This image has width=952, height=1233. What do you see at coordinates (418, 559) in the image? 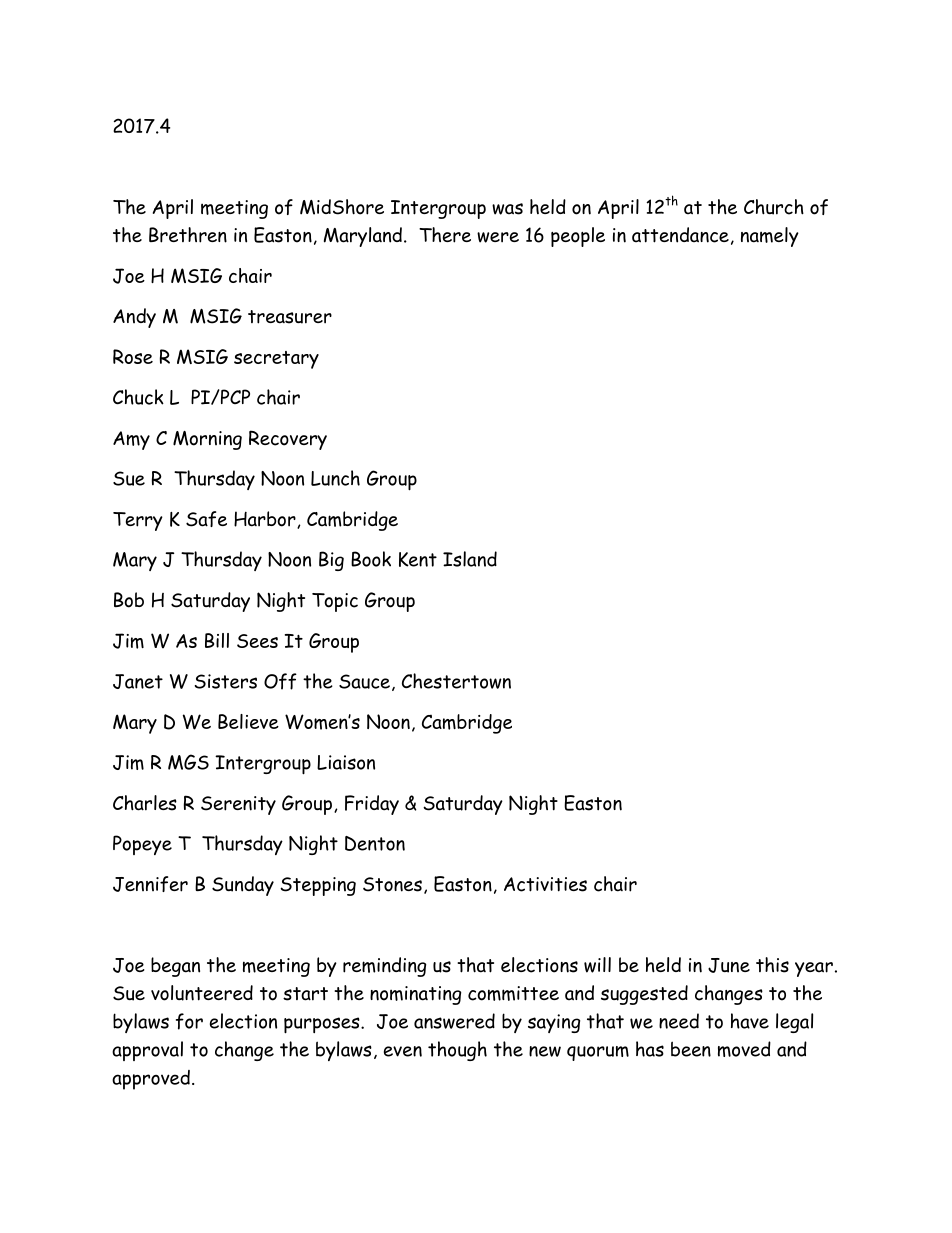
I see `Kent` at bounding box center [418, 559].
